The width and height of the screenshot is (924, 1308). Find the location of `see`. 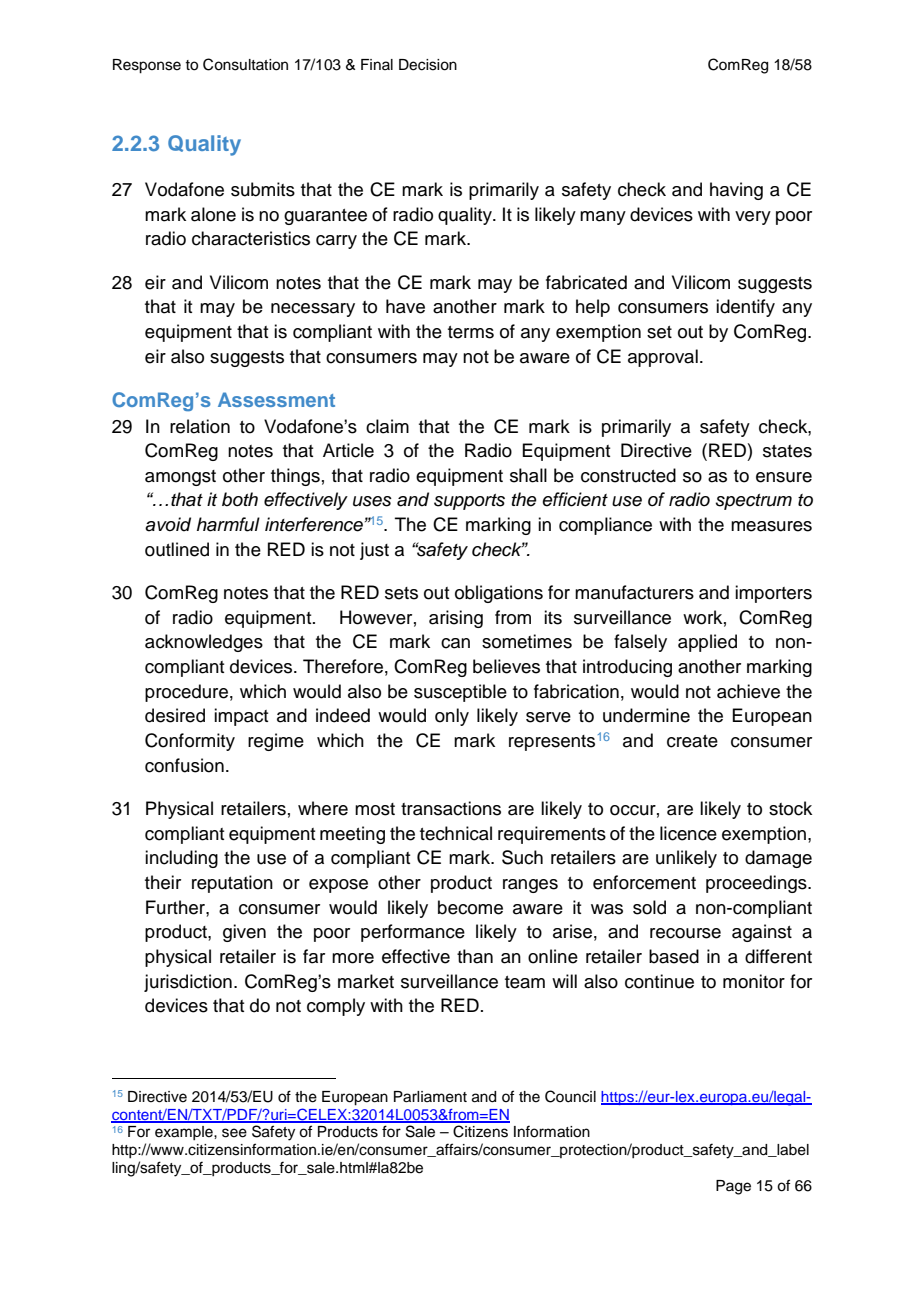

see is located at coordinates (234, 1133).
